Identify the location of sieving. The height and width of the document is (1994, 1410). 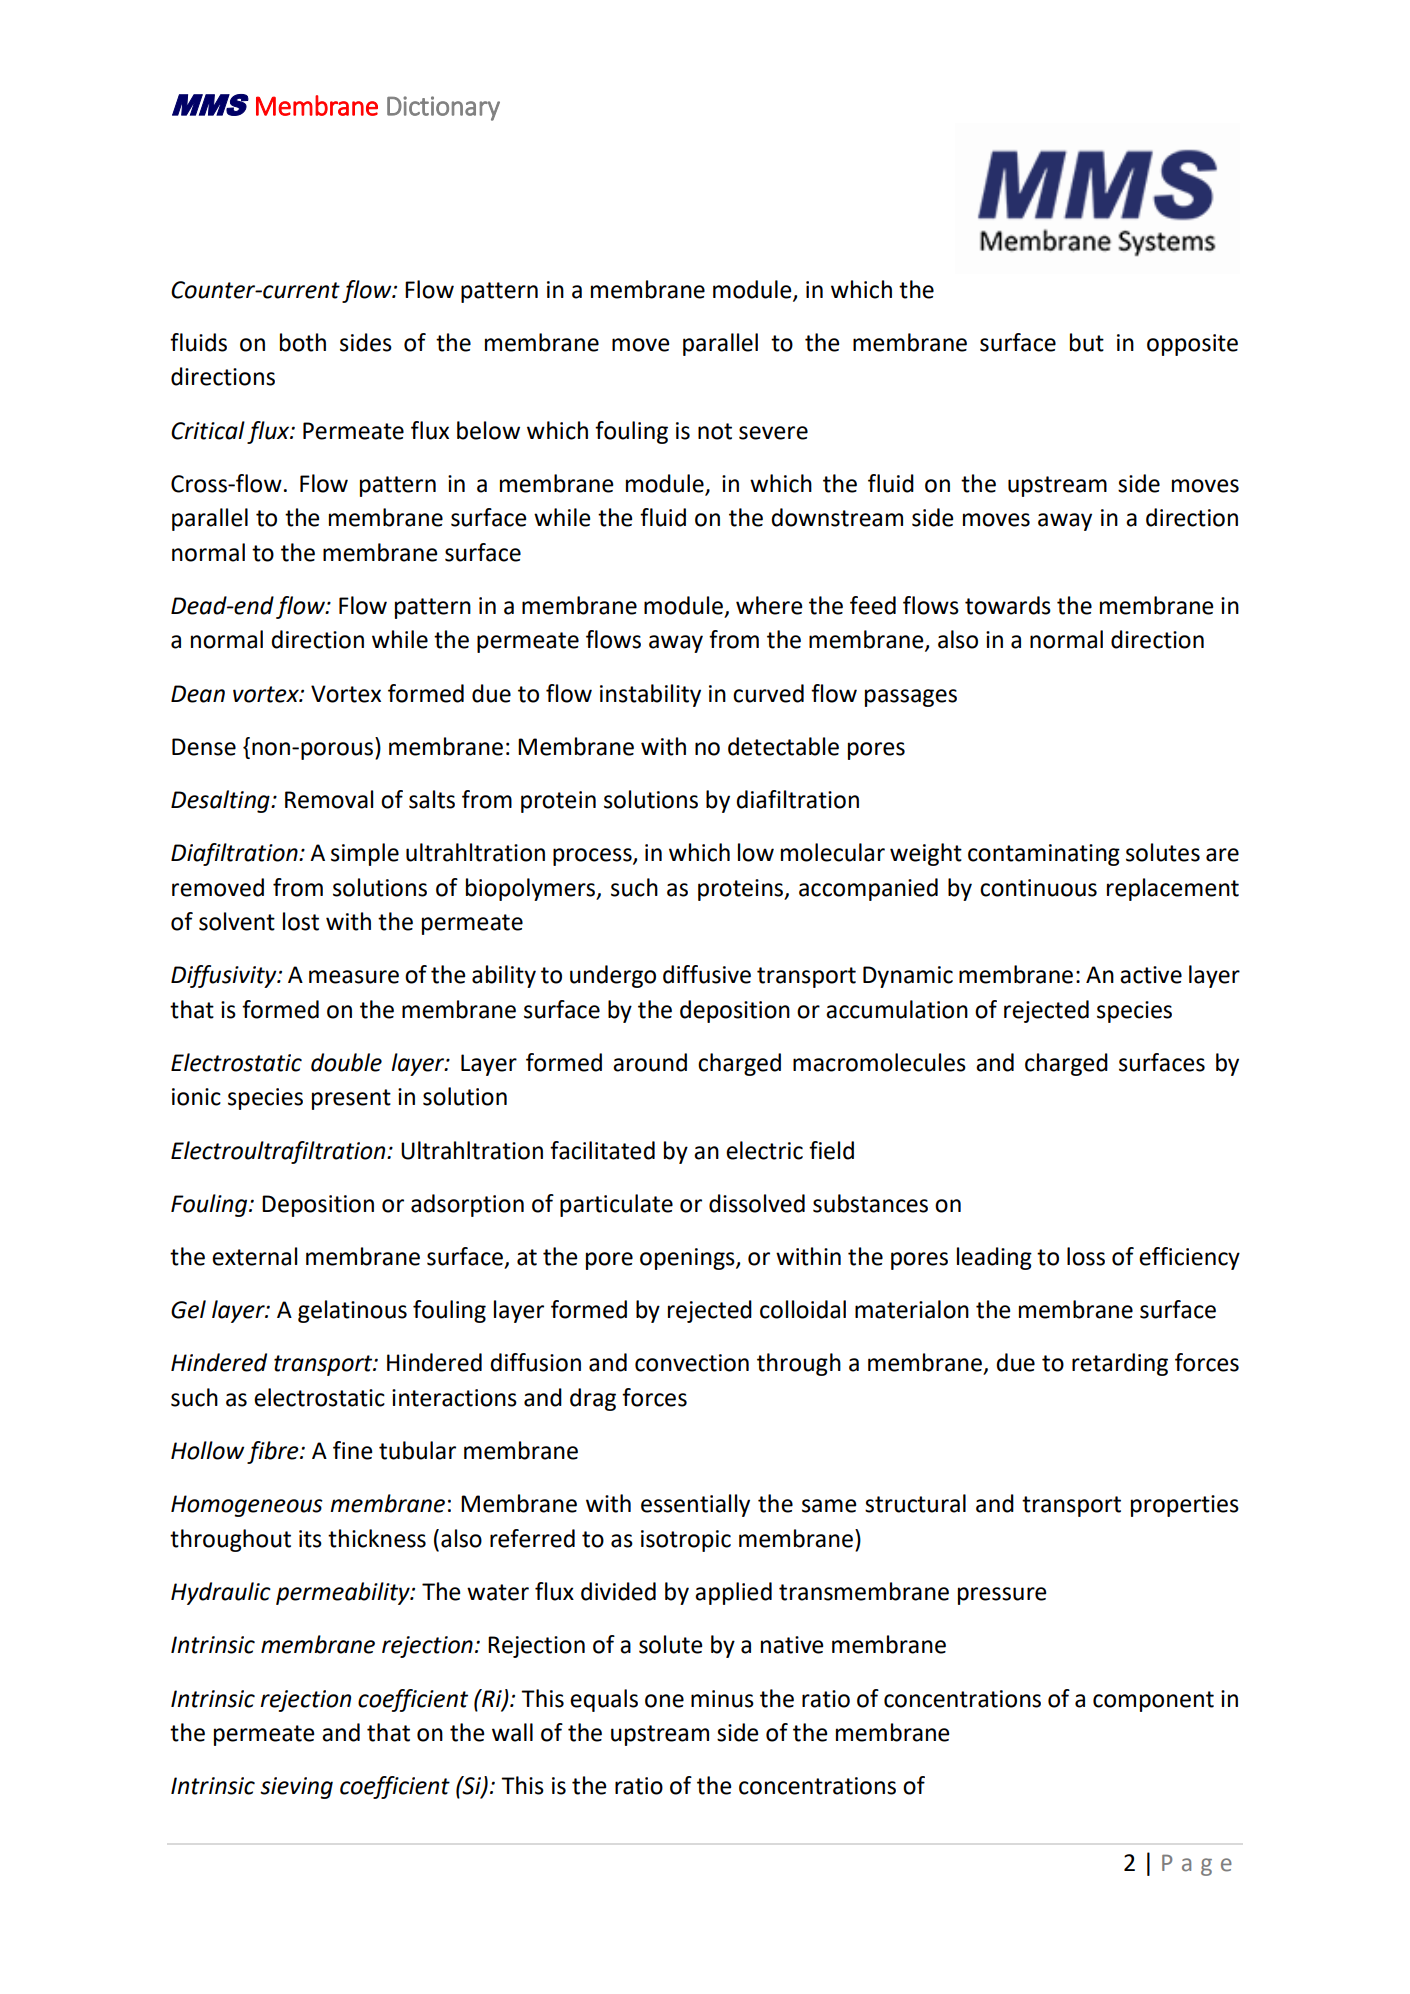
(296, 1788).
